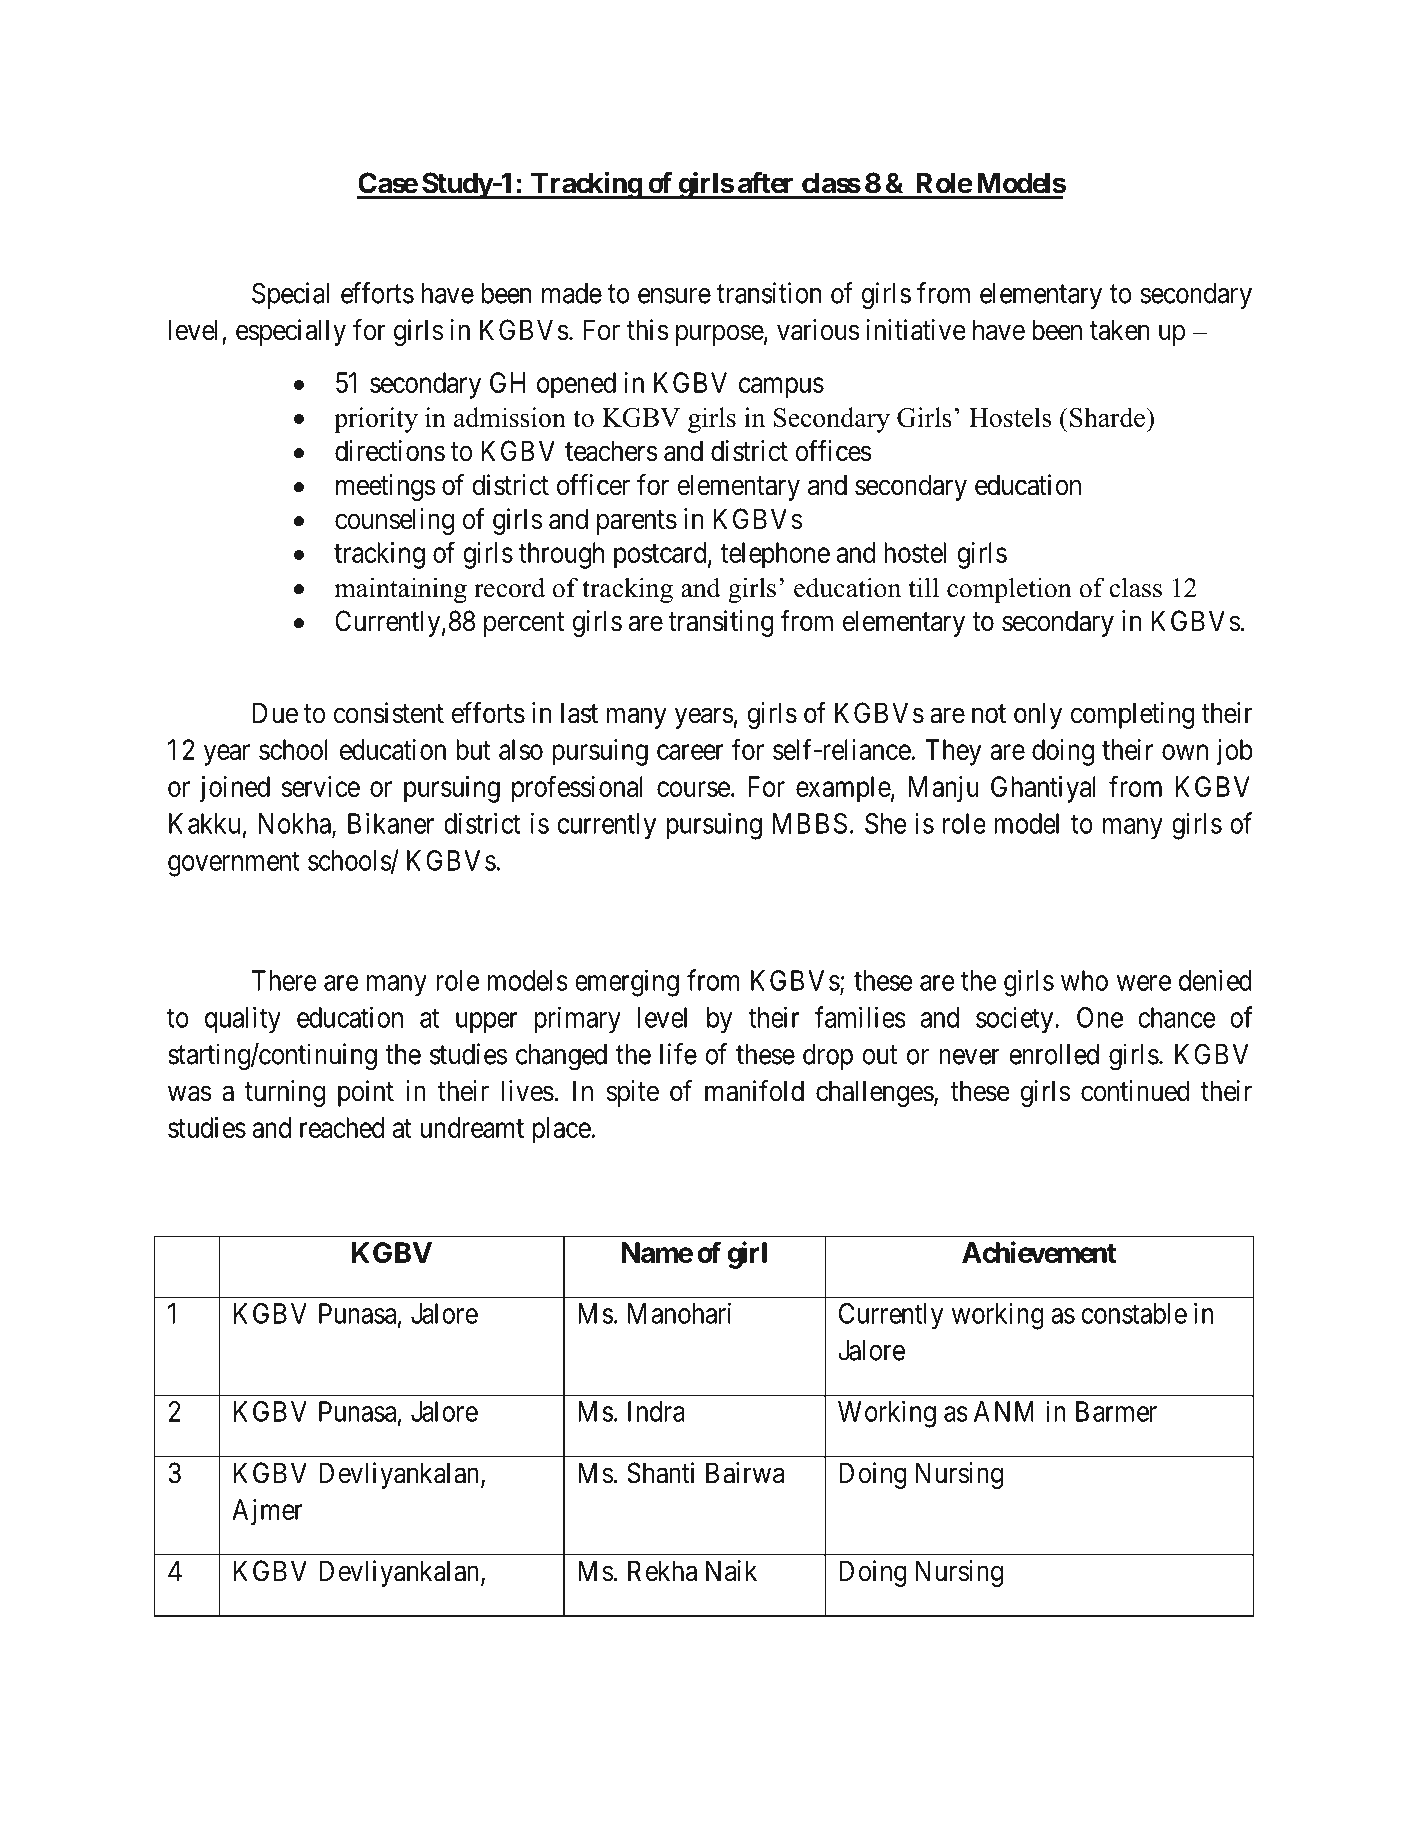 The image size is (1420, 1838). What do you see at coordinates (660, 1473) in the page?
I see `Shanti` at bounding box center [660, 1473].
